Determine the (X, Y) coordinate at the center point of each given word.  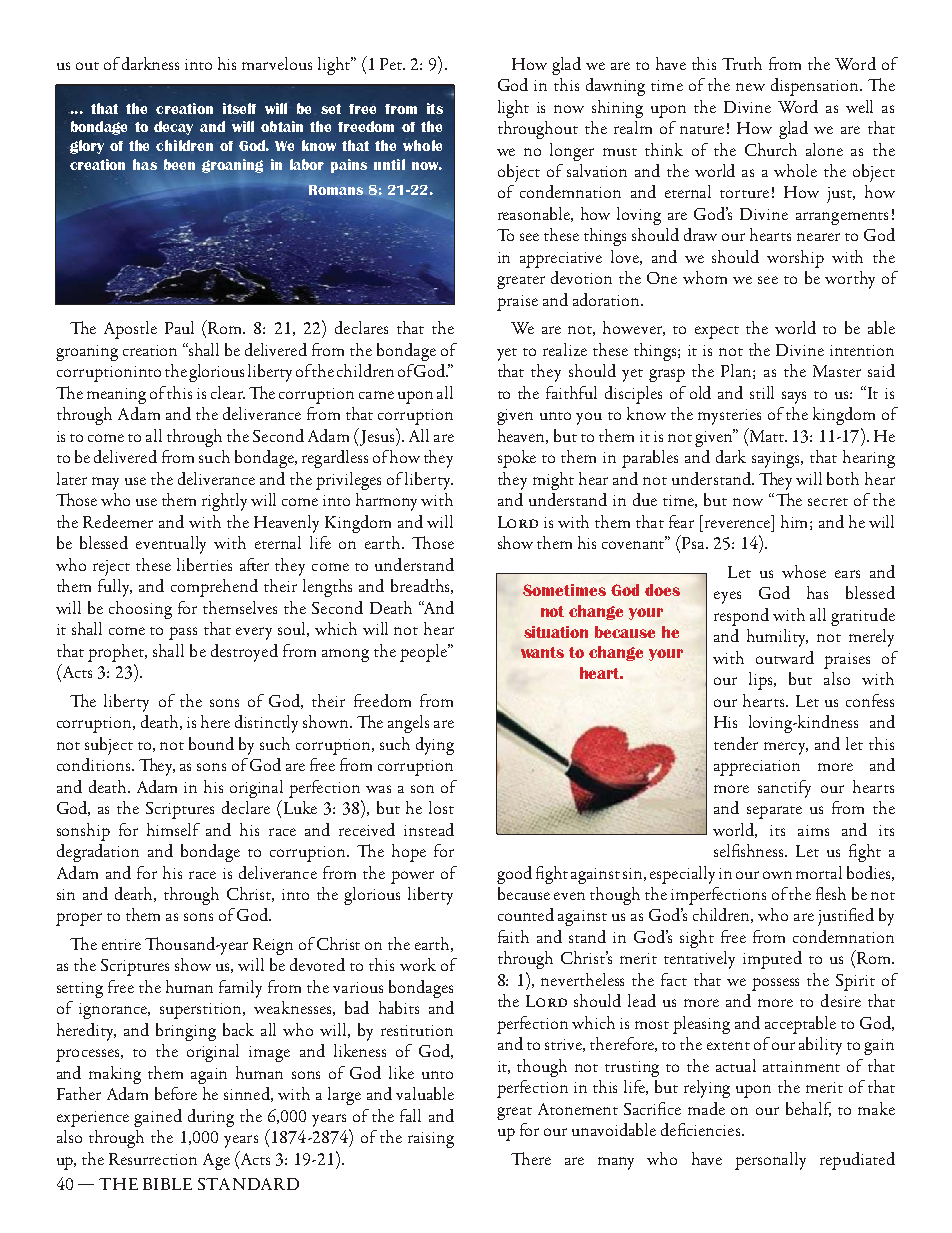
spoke (517, 459)
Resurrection (153, 1159)
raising (431, 1140)
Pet (392, 64)
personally (770, 1161)
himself (173, 829)
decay (173, 128)
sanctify (784, 789)
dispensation (816, 87)
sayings (777, 460)
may (105, 483)
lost (441, 807)
